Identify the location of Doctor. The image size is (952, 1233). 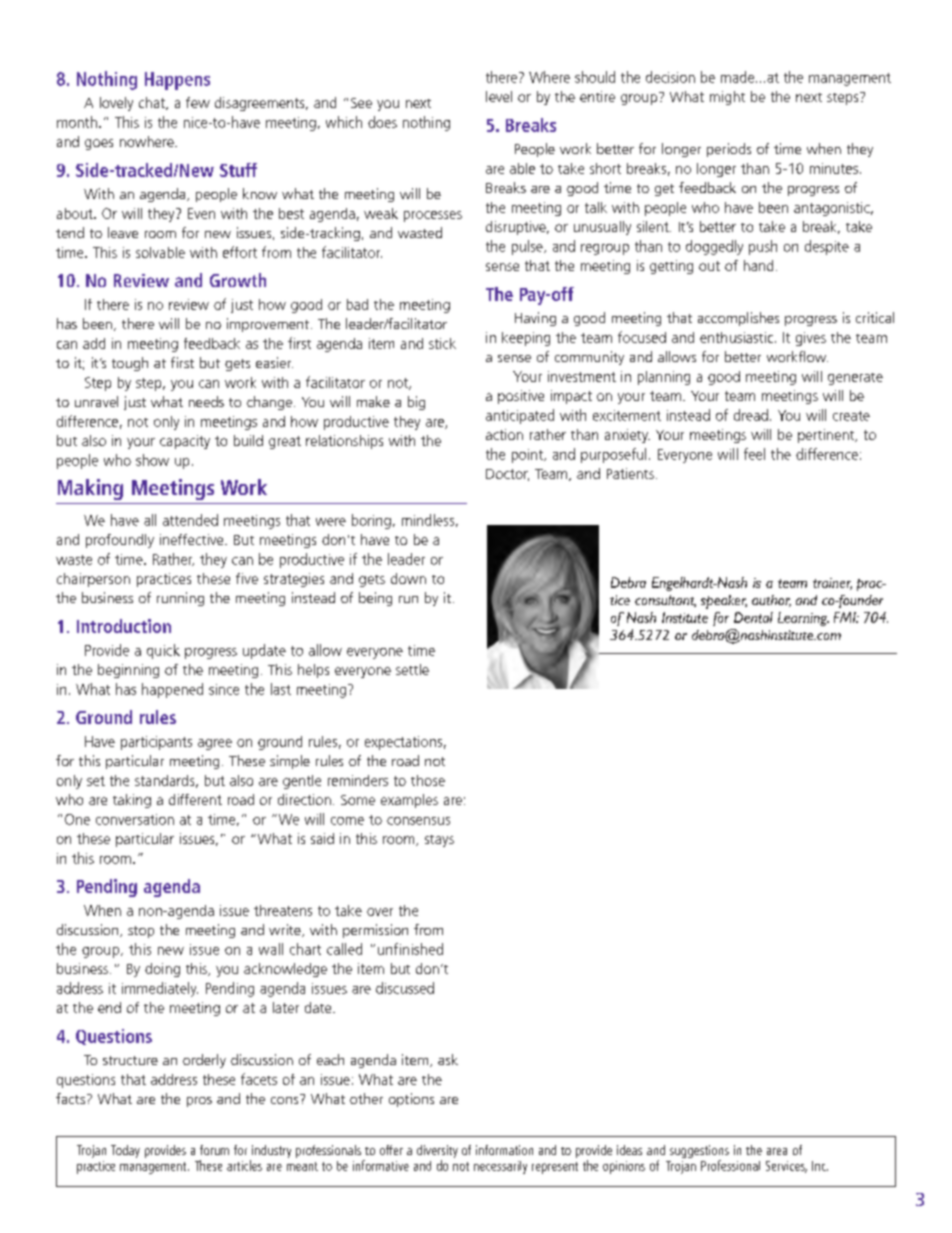
(507, 475).
